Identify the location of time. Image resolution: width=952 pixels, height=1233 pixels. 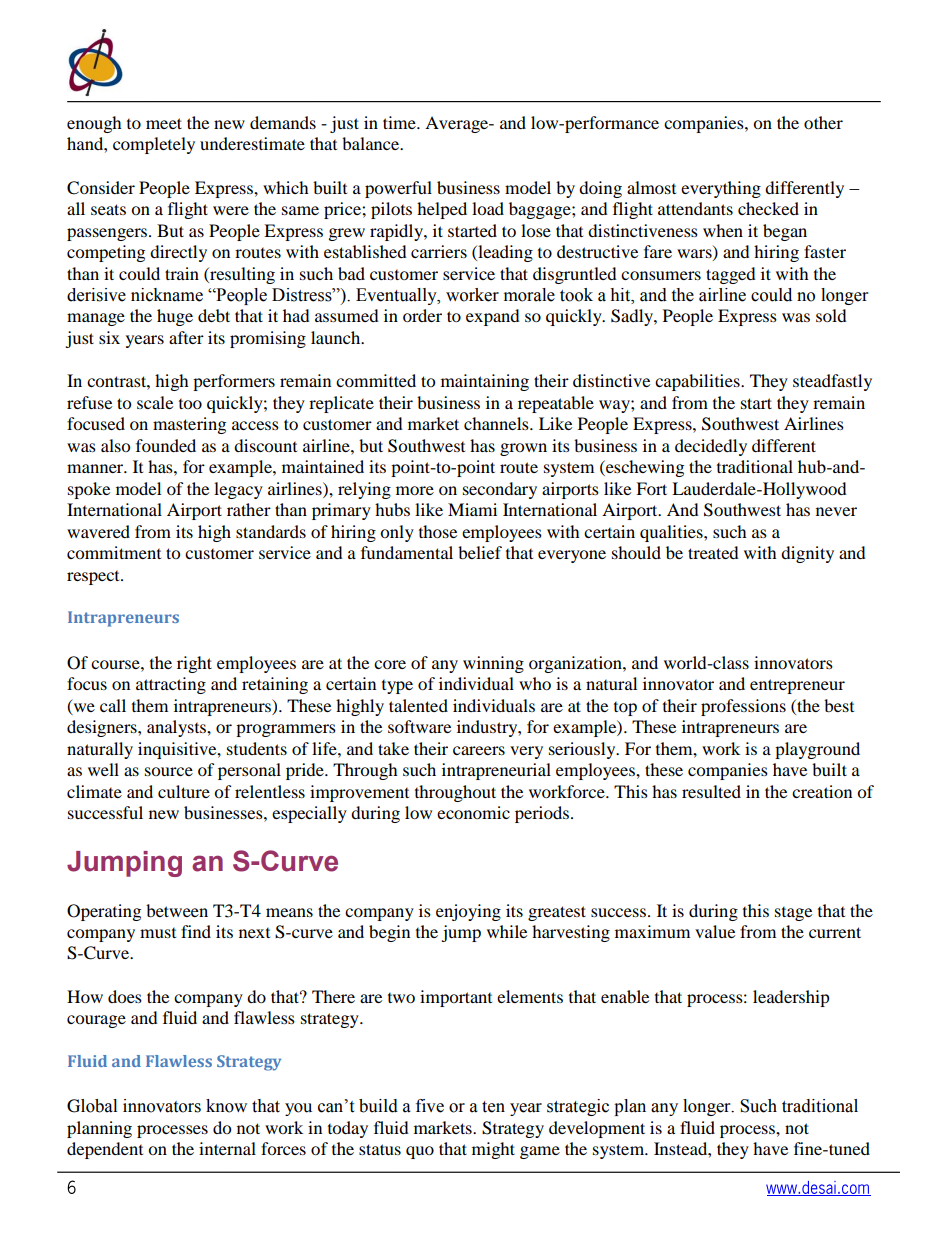
(400, 122).
